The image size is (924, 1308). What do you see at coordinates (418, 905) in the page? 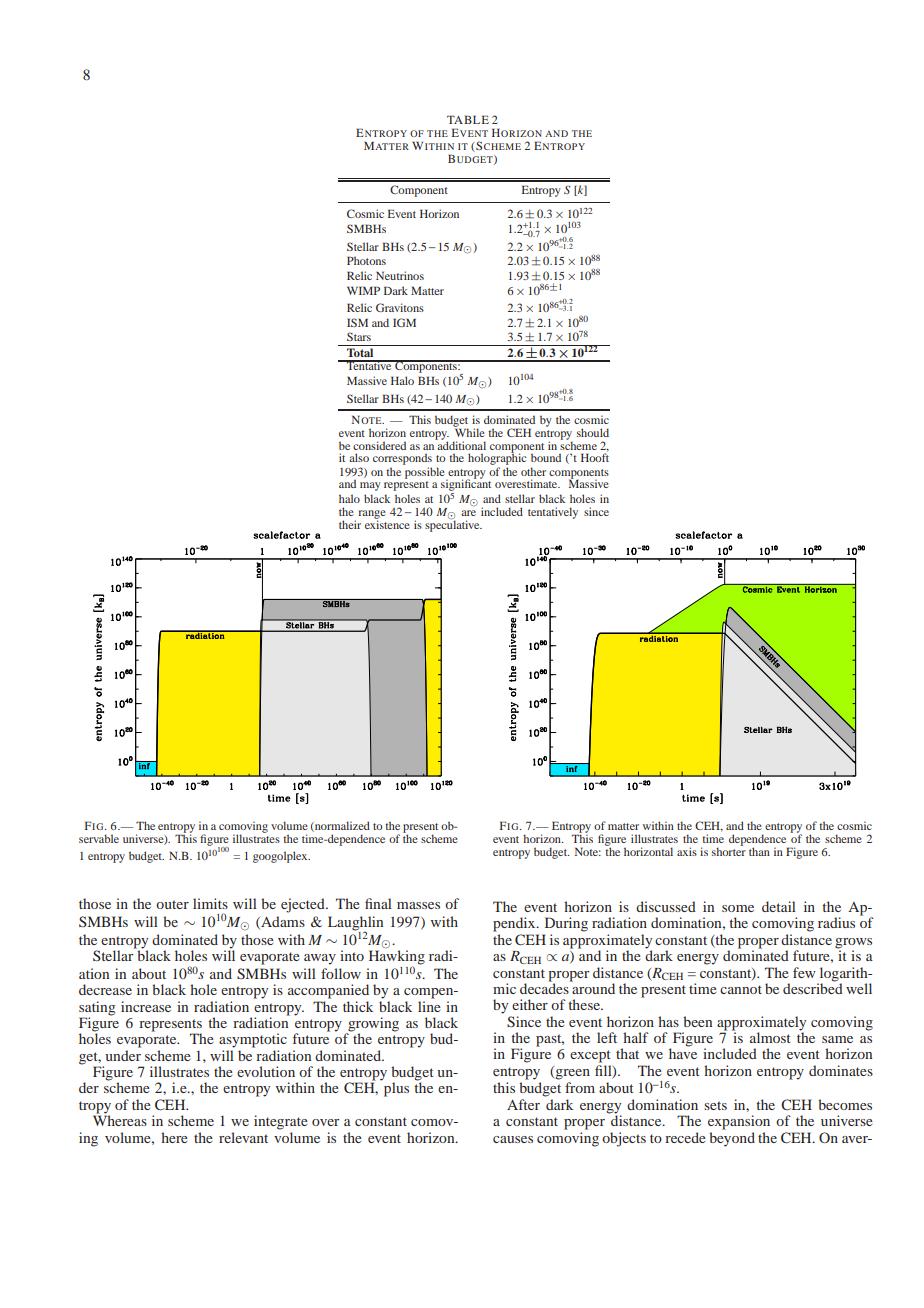
I see `masses` at bounding box center [418, 905].
